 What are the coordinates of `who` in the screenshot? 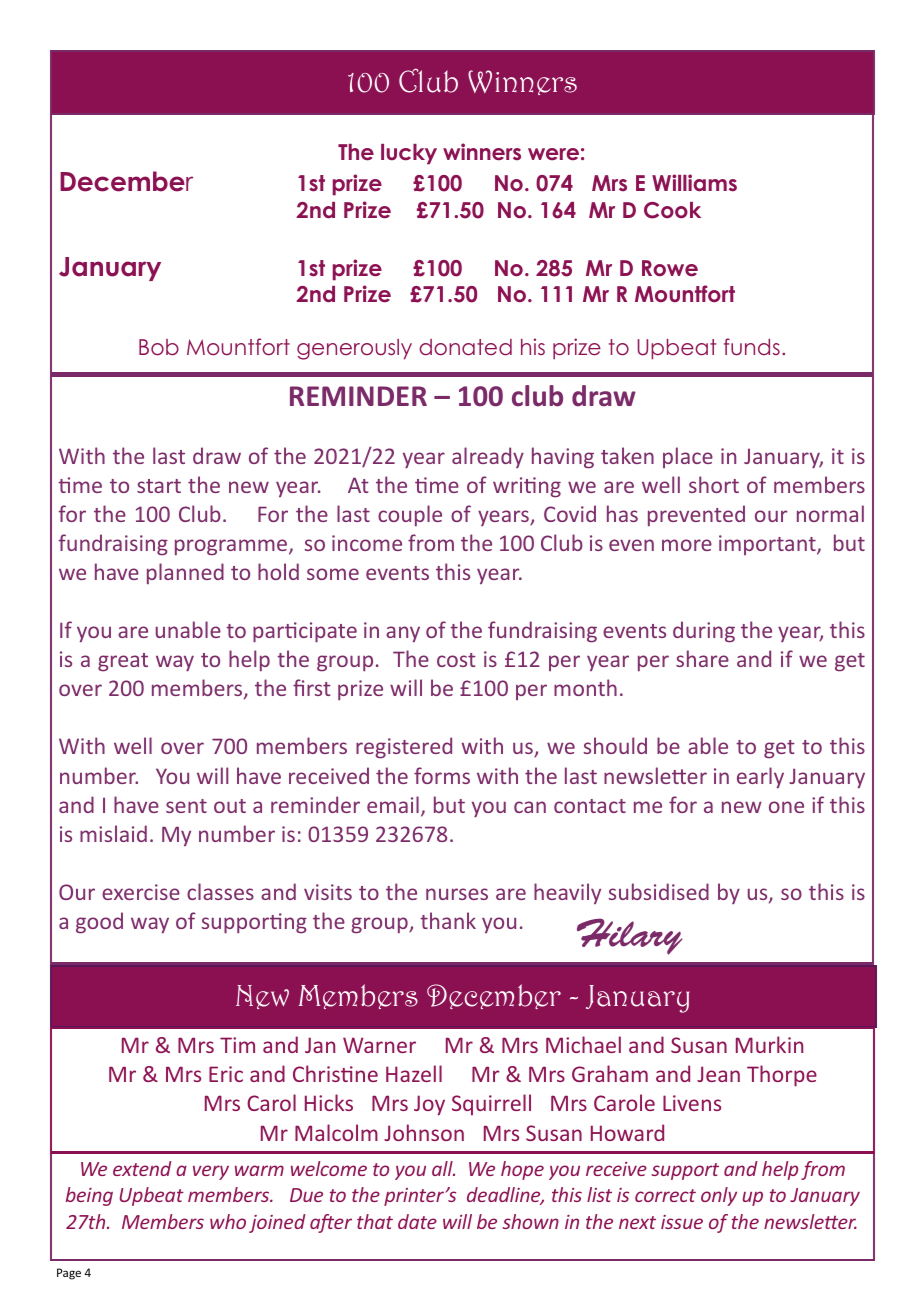 It's located at (228, 1221).
